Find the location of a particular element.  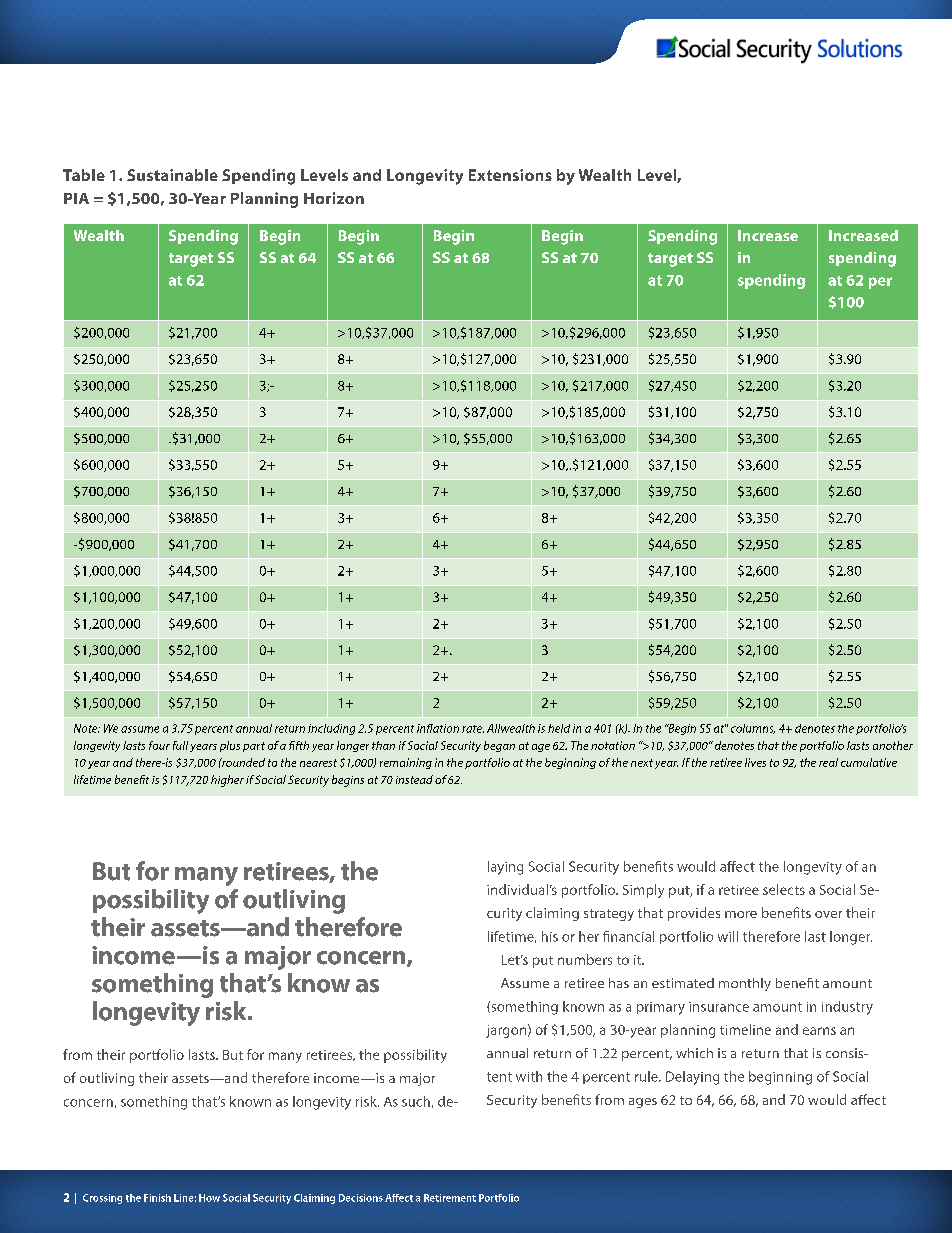

Finish is located at coordinates (157, 1198).
